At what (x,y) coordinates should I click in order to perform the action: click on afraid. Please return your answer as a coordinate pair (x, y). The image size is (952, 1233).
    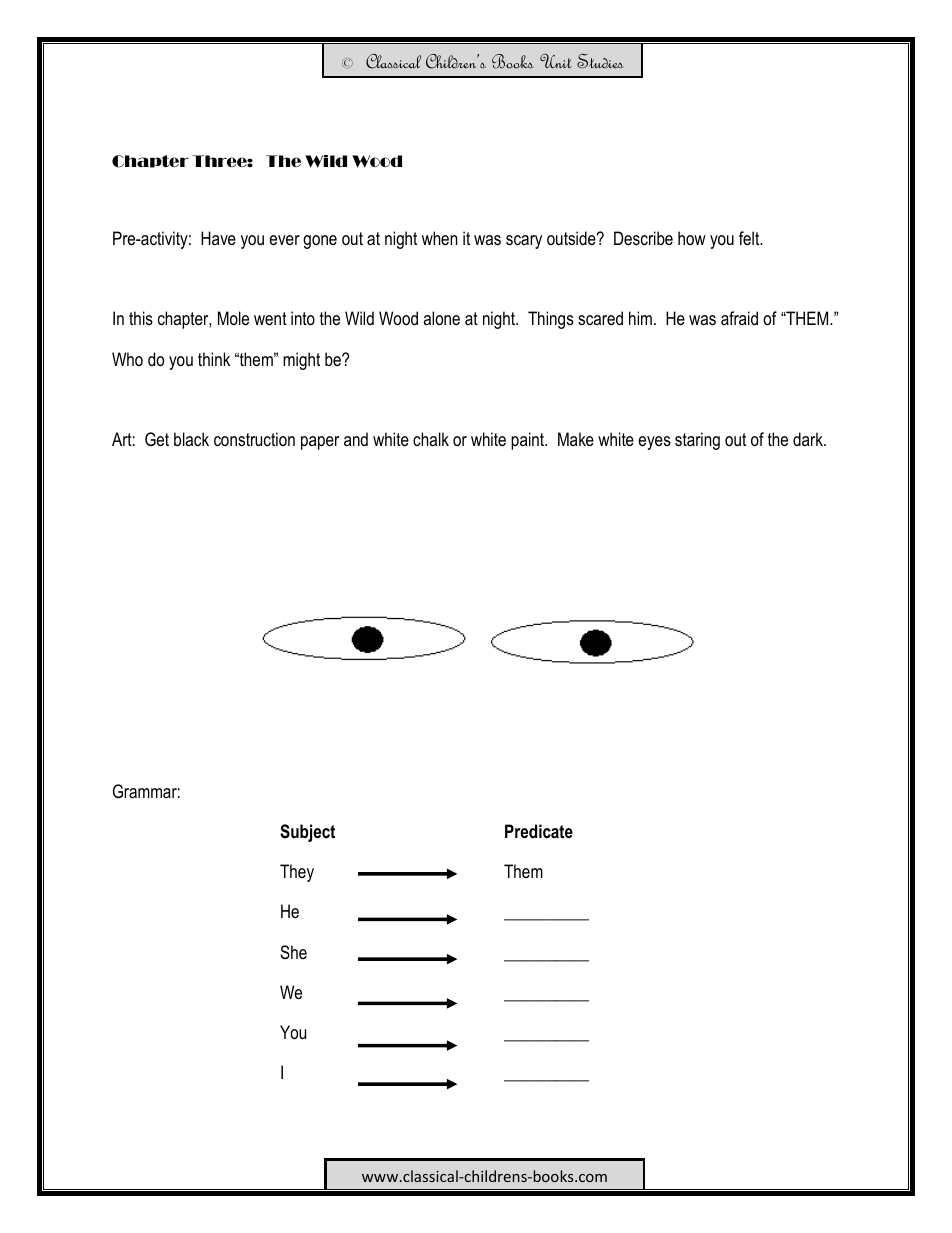
    Looking at the image, I should click on (739, 318).
